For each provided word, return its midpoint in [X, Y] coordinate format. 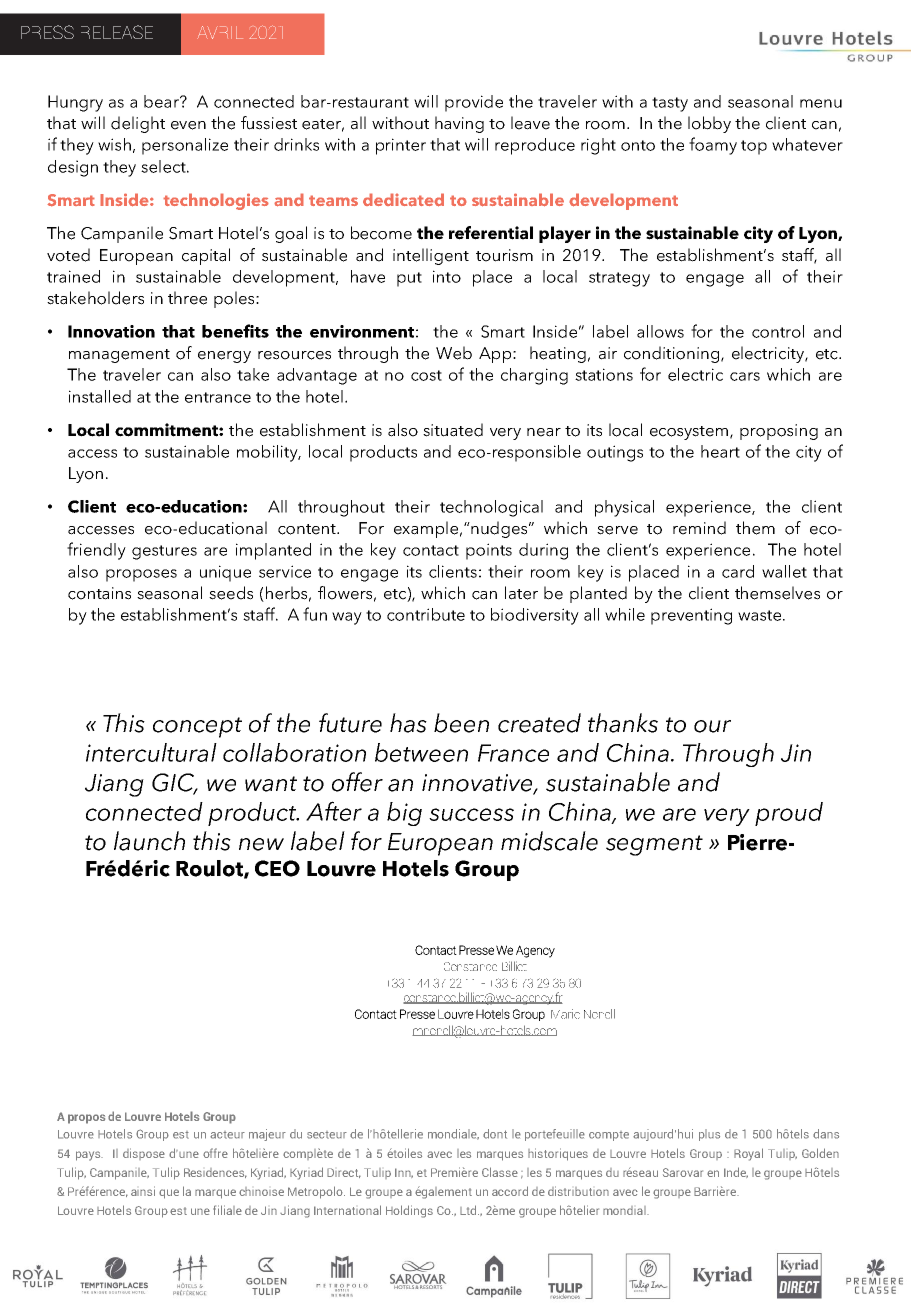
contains [99, 593]
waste [761, 615]
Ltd [469, 1210]
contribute [426, 614]
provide [474, 103]
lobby [709, 124]
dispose [144, 1154]
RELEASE [117, 32]
